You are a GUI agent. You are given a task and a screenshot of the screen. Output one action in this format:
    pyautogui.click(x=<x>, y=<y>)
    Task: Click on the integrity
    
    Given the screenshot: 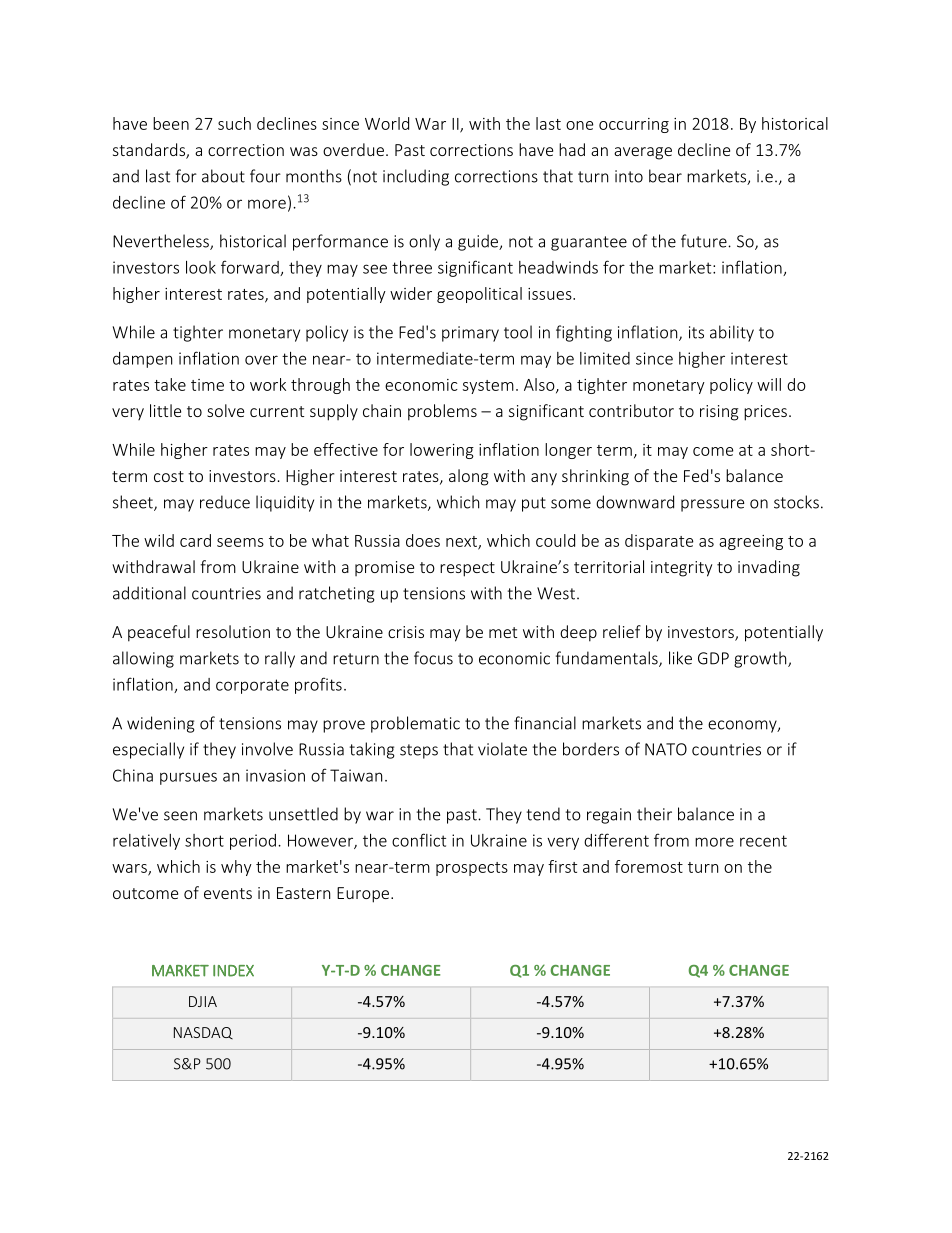 What is the action you would take?
    pyautogui.click(x=681, y=569)
